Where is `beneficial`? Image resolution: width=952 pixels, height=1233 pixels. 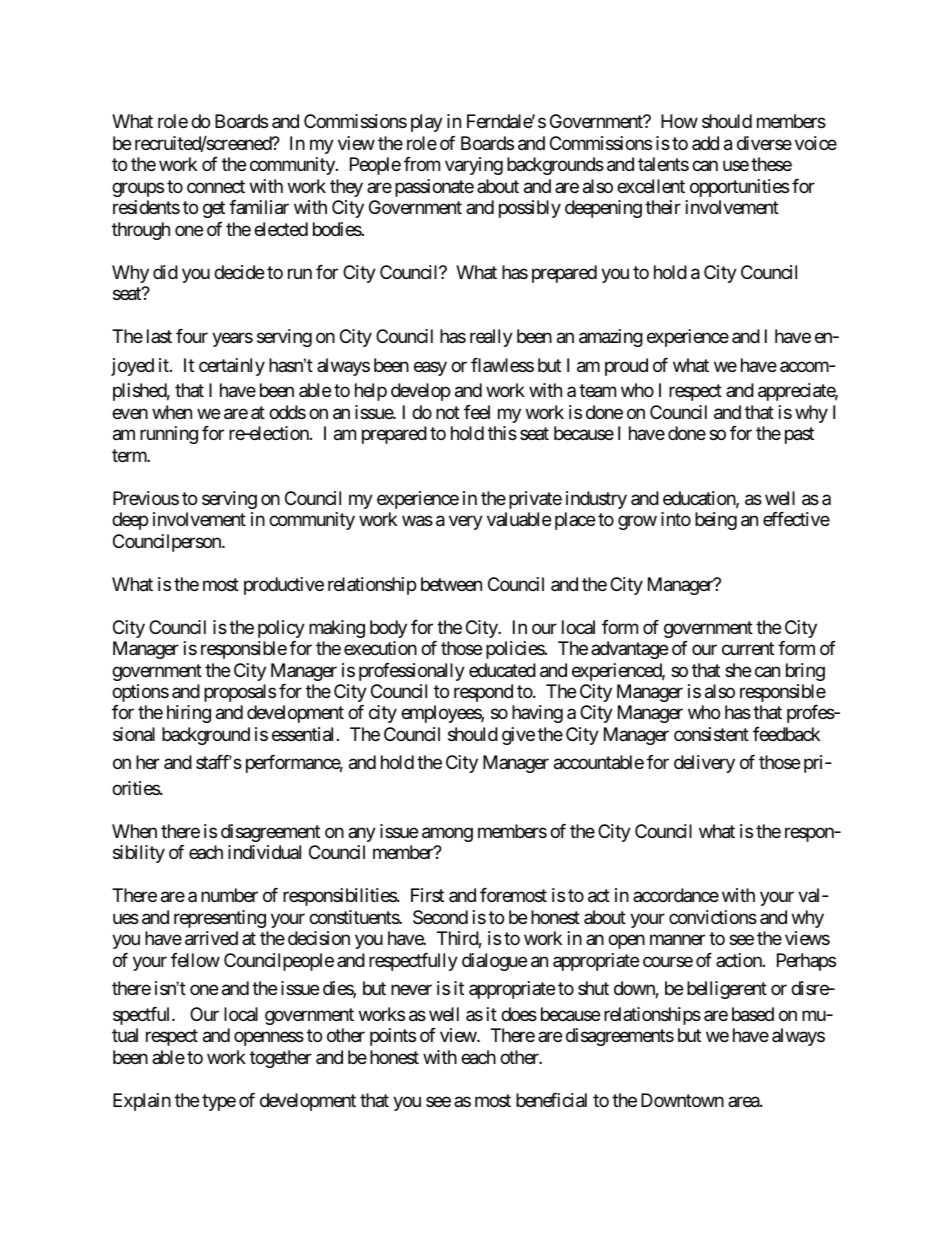 beneficial is located at coordinates (551, 1100).
